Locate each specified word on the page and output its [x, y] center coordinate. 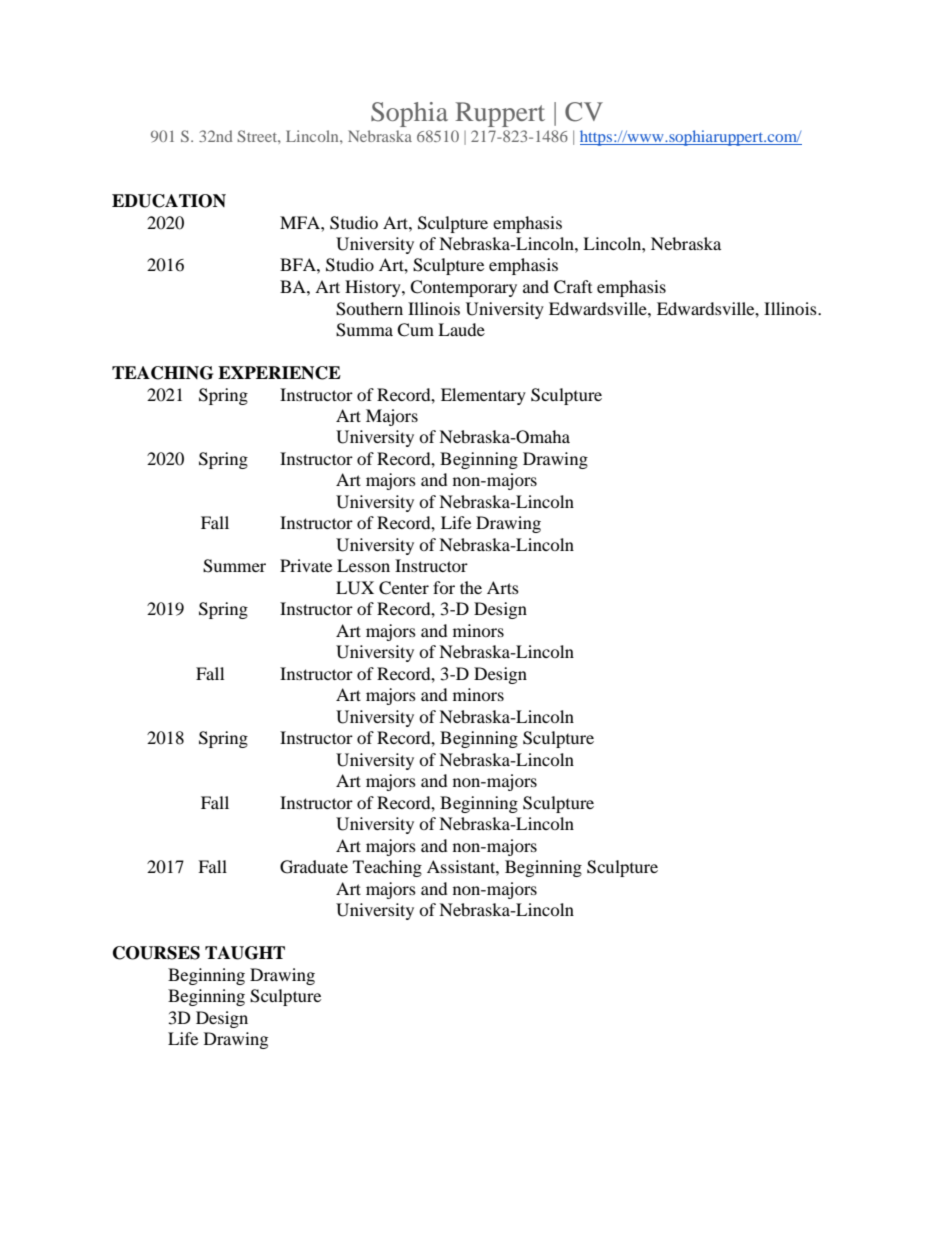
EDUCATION [169, 201]
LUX [355, 588]
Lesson [363, 565]
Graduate [314, 867]
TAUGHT [245, 953]
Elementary [483, 396]
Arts [503, 587]
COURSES [156, 953]
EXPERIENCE [279, 373]
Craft [573, 287]
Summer [234, 566]
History [374, 288]
